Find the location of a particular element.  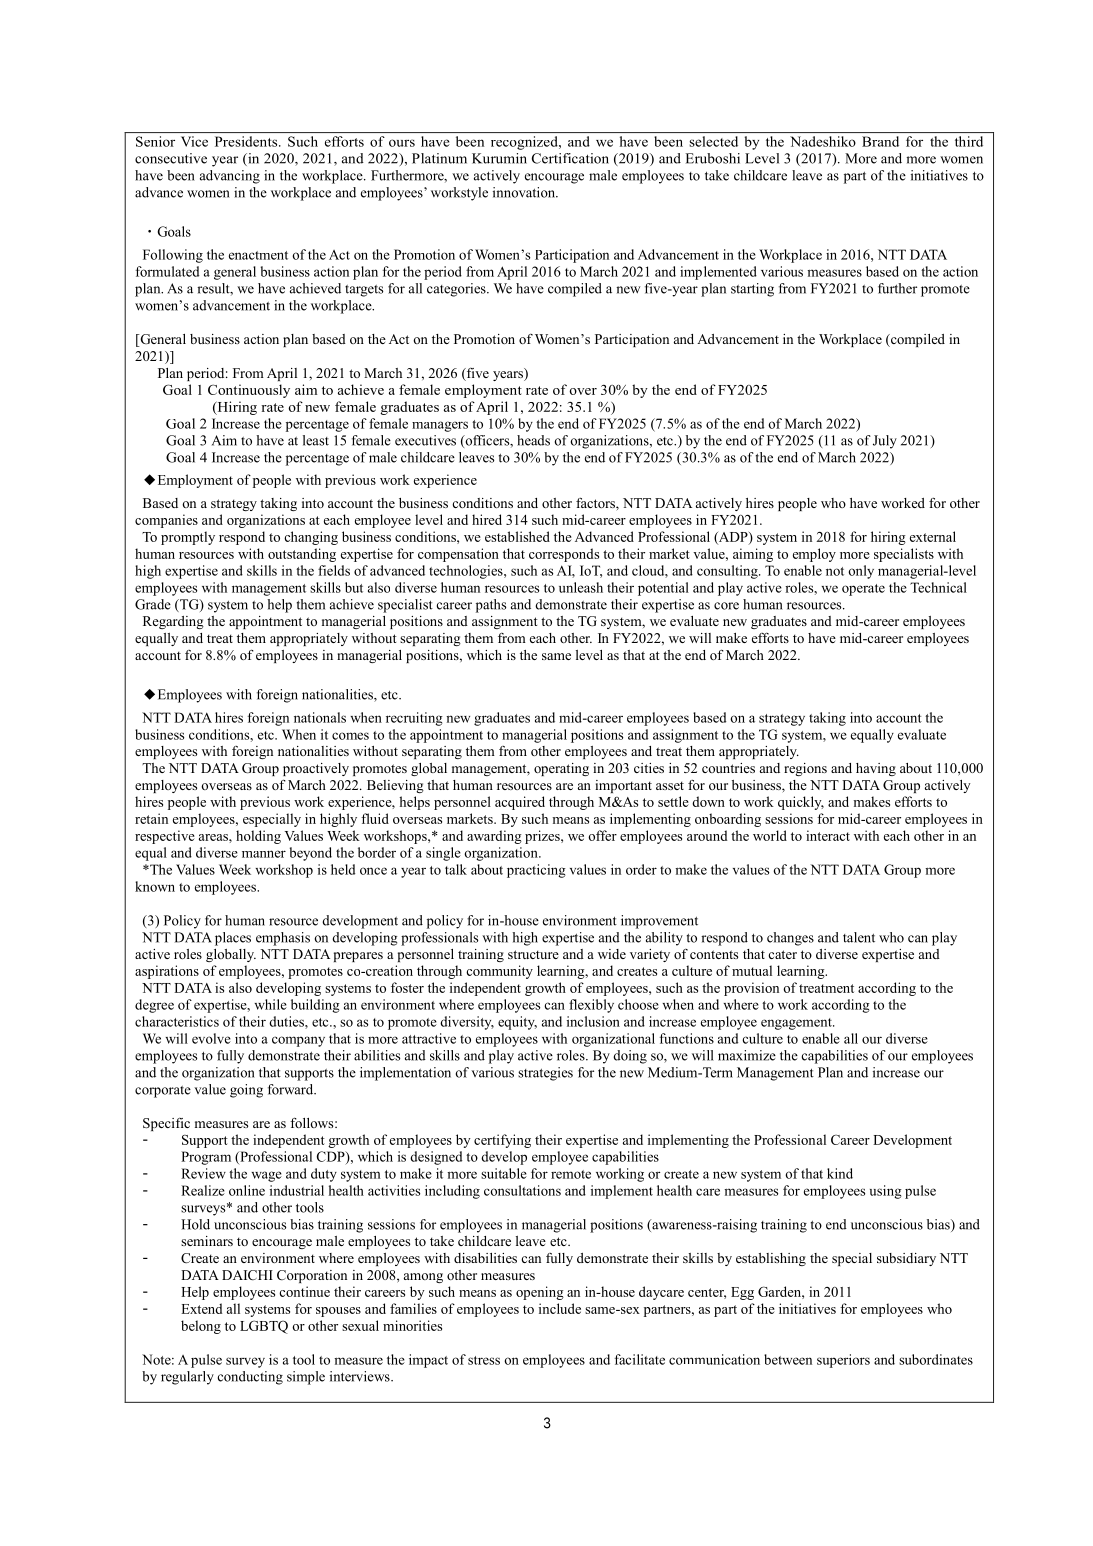

advancing is located at coordinates (230, 177).
